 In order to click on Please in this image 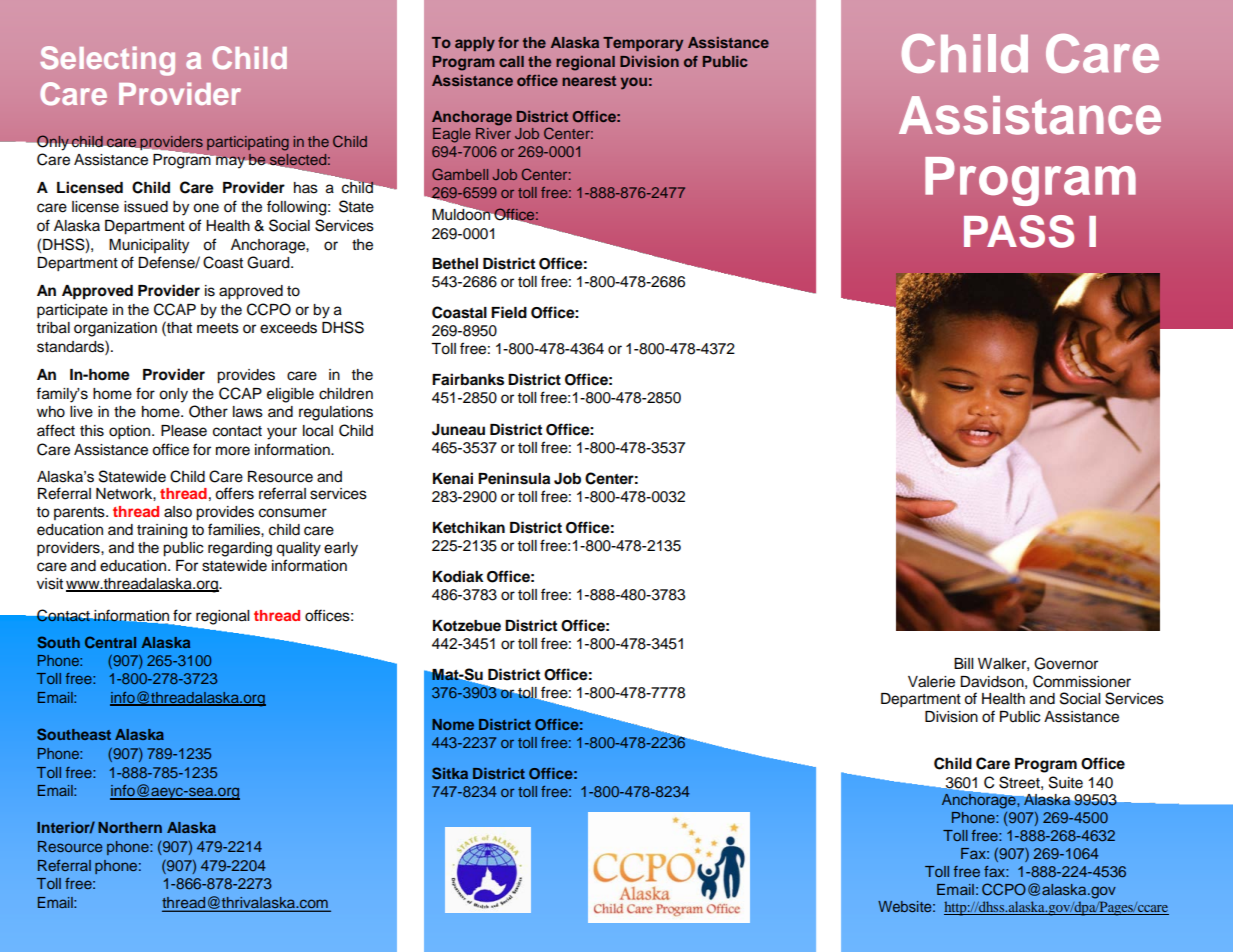, I will do `click(184, 431)`.
